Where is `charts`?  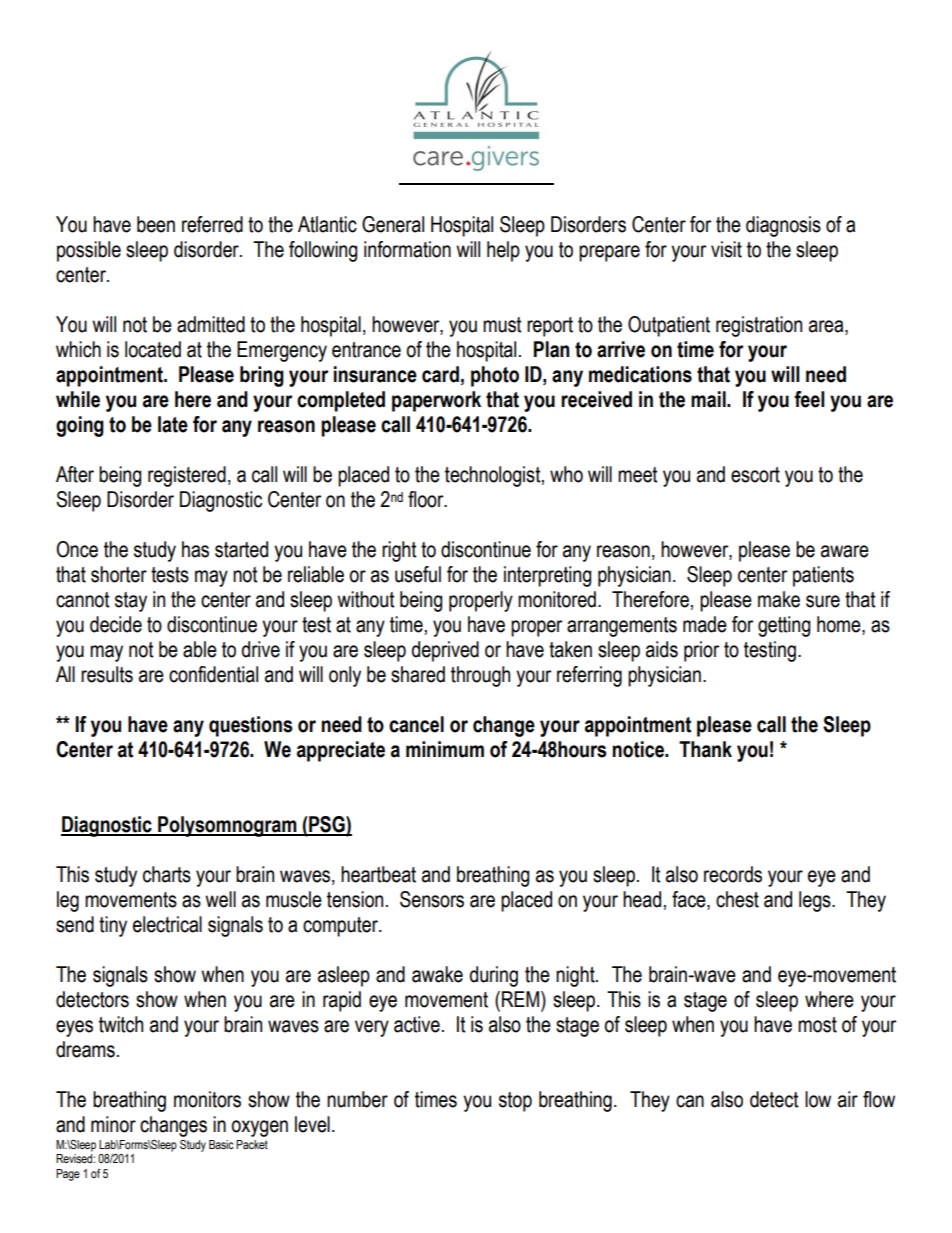
charts is located at coordinates (167, 874).
